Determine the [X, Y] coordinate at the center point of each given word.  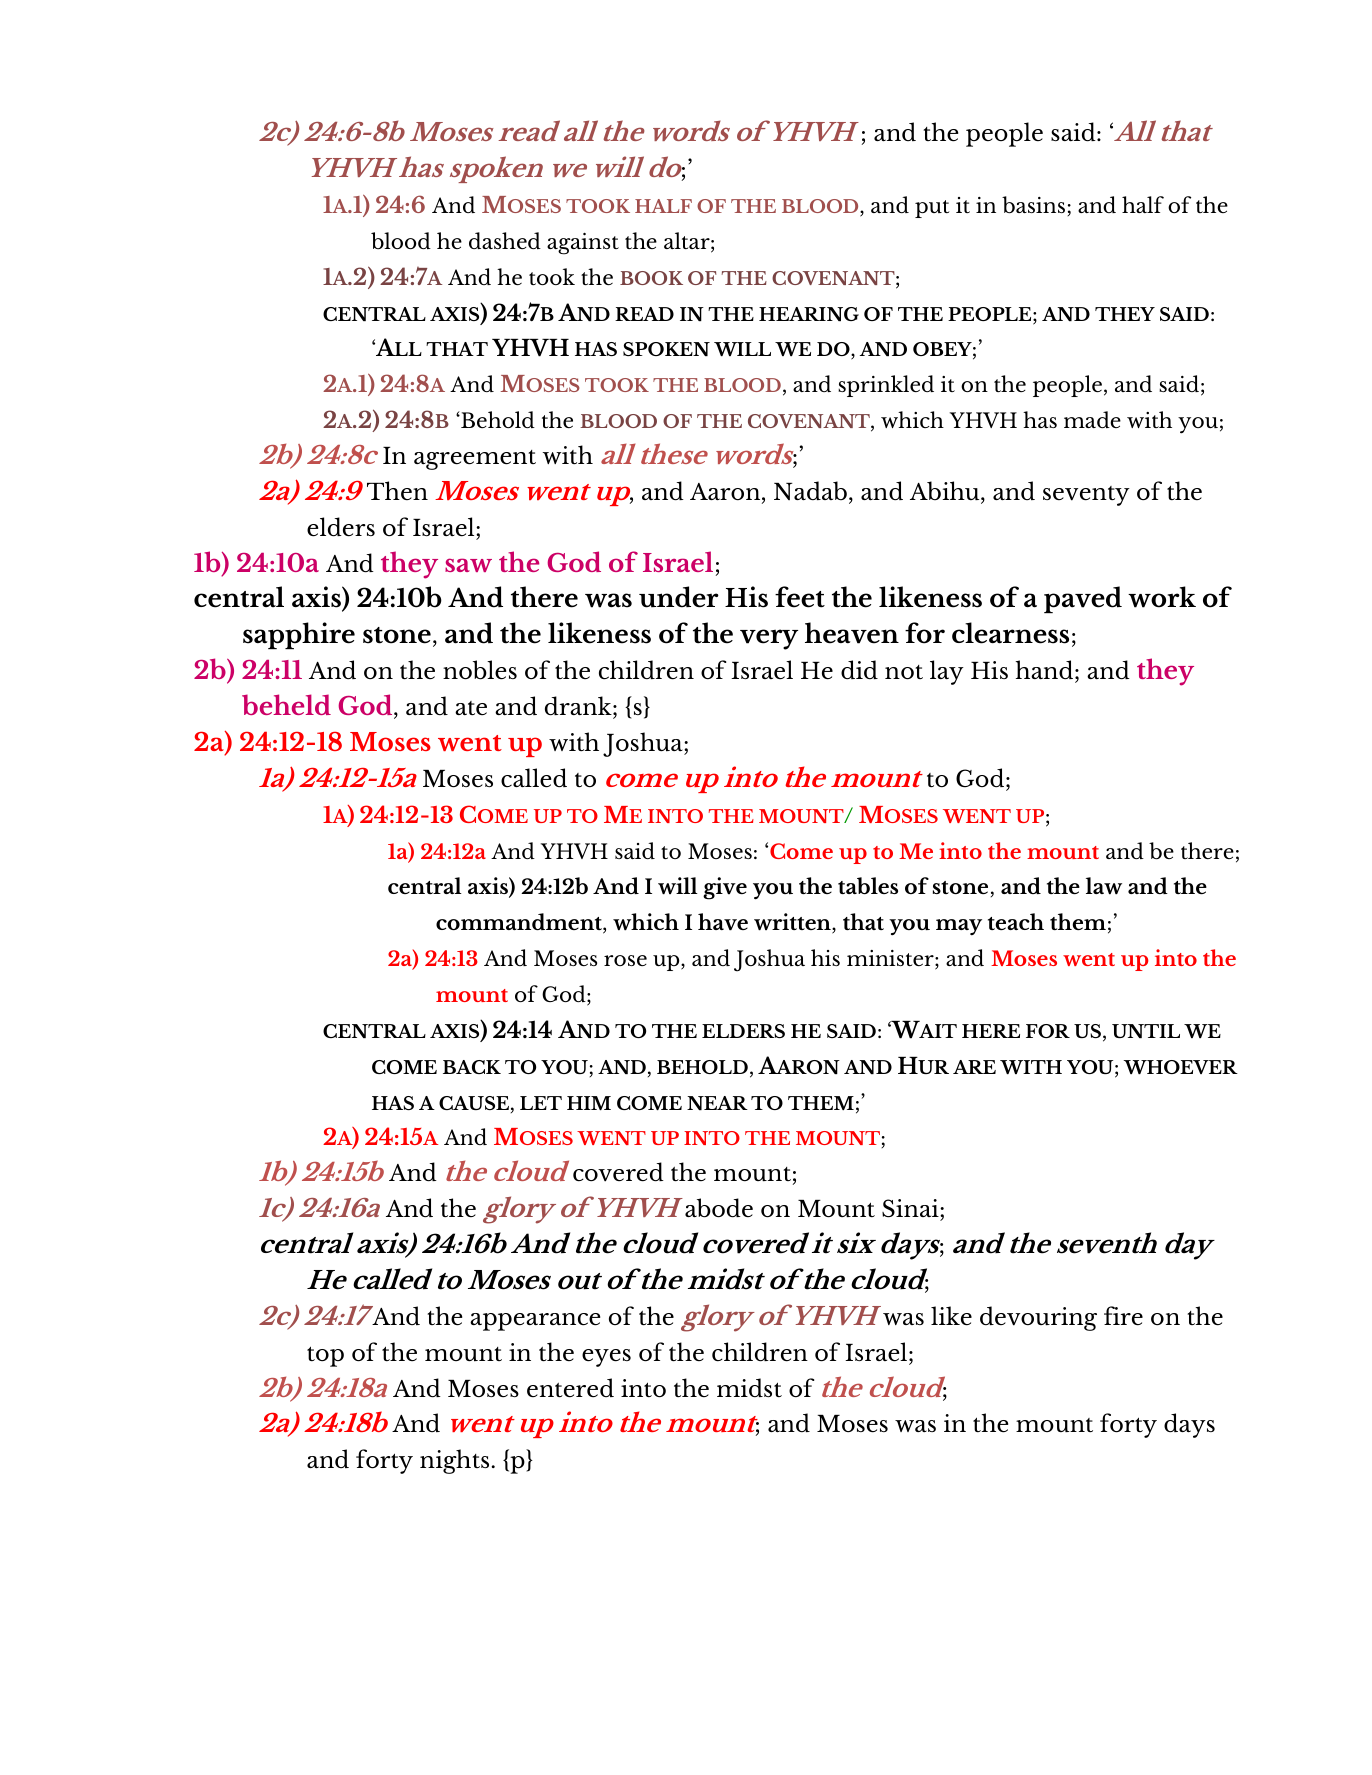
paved [1083, 599]
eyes [606, 1358]
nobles [480, 670]
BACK [472, 1067]
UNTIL [1146, 1031]
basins [1033, 205]
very [769, 639]
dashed [505, 240]
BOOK [651, 278]
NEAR [717, 1103]
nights [456, 1461]
